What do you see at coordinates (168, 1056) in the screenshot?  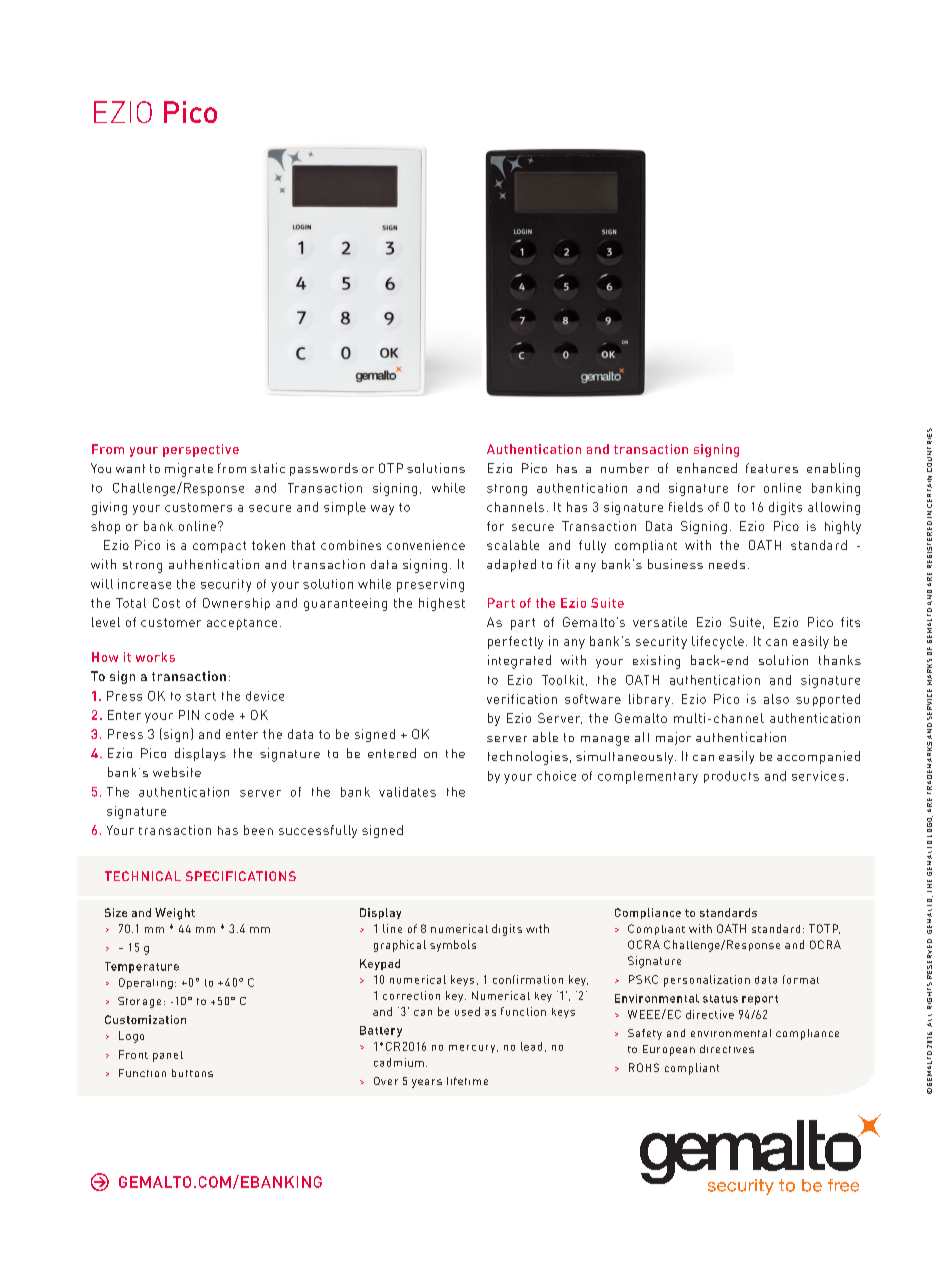 I see `panel` at bounding box center [168, 1056].
